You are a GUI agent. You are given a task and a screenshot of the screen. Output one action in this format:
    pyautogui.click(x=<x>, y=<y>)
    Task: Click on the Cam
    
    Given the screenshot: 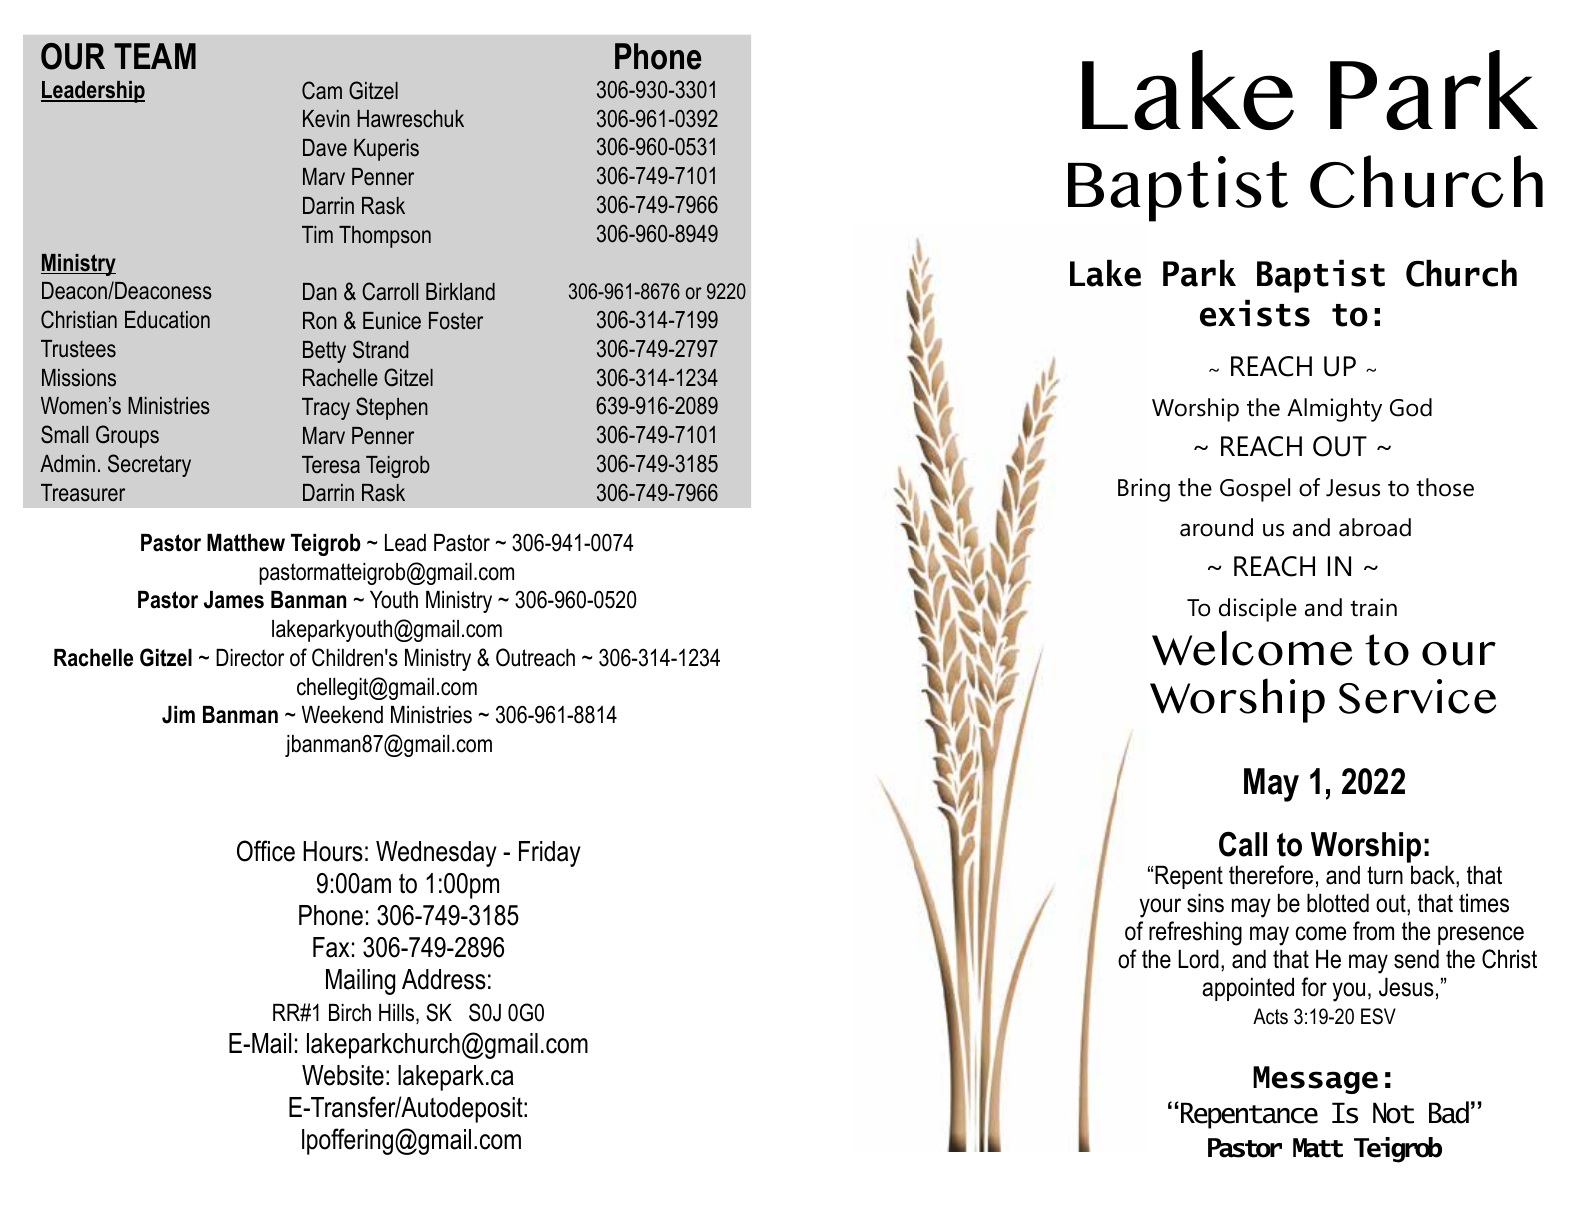 What is the action you would take?
    pyautogui.click(x=322, y=90)
